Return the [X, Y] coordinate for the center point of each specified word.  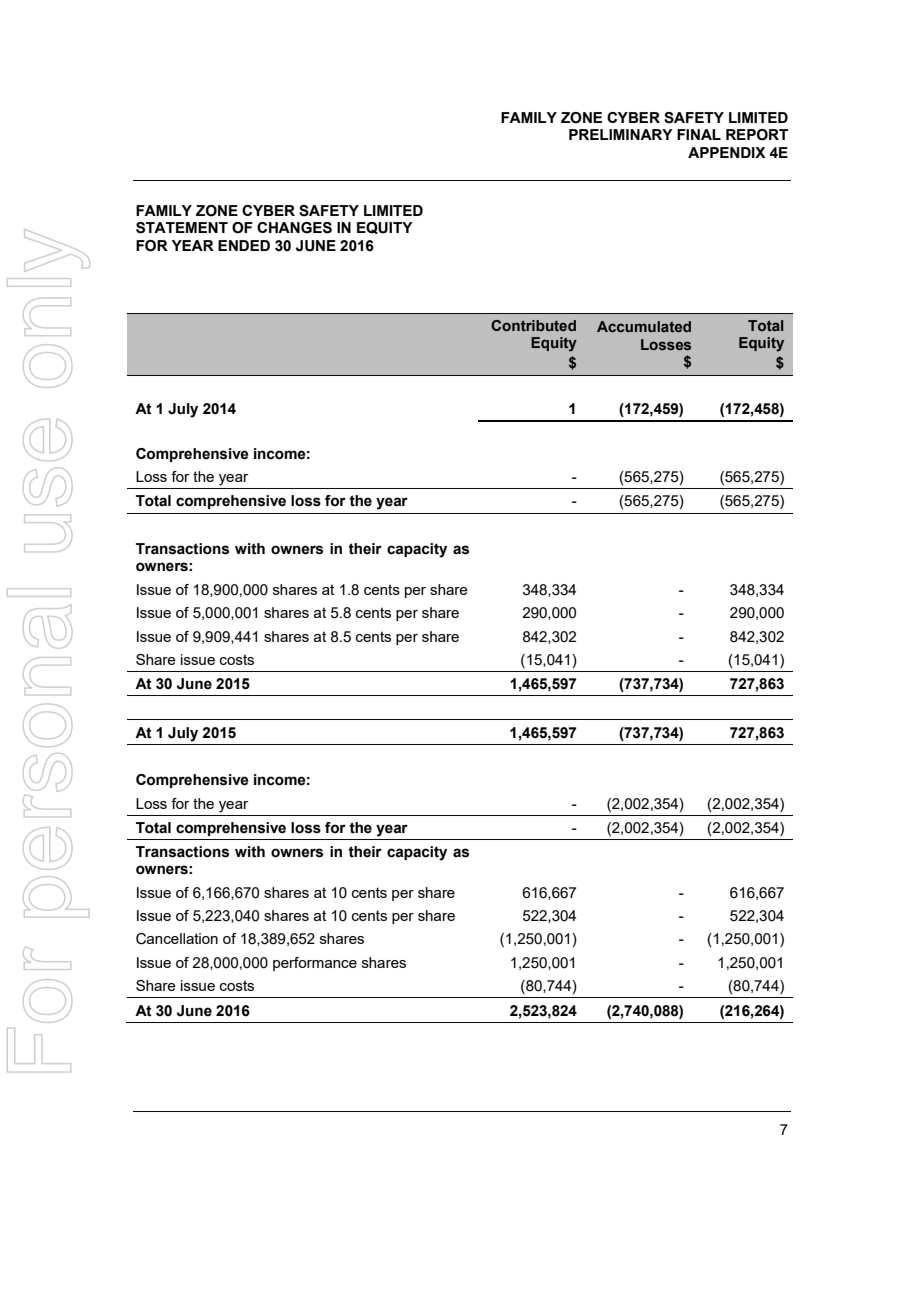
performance [315, 964]
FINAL [699, 134]
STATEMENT [182, 228]
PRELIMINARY [621, 134]
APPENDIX [727, 152]
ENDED [244, 245]
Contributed [533, 325]
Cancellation [177, 939]
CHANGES [294, 228]
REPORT [757, 135]
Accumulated [644, 326]
